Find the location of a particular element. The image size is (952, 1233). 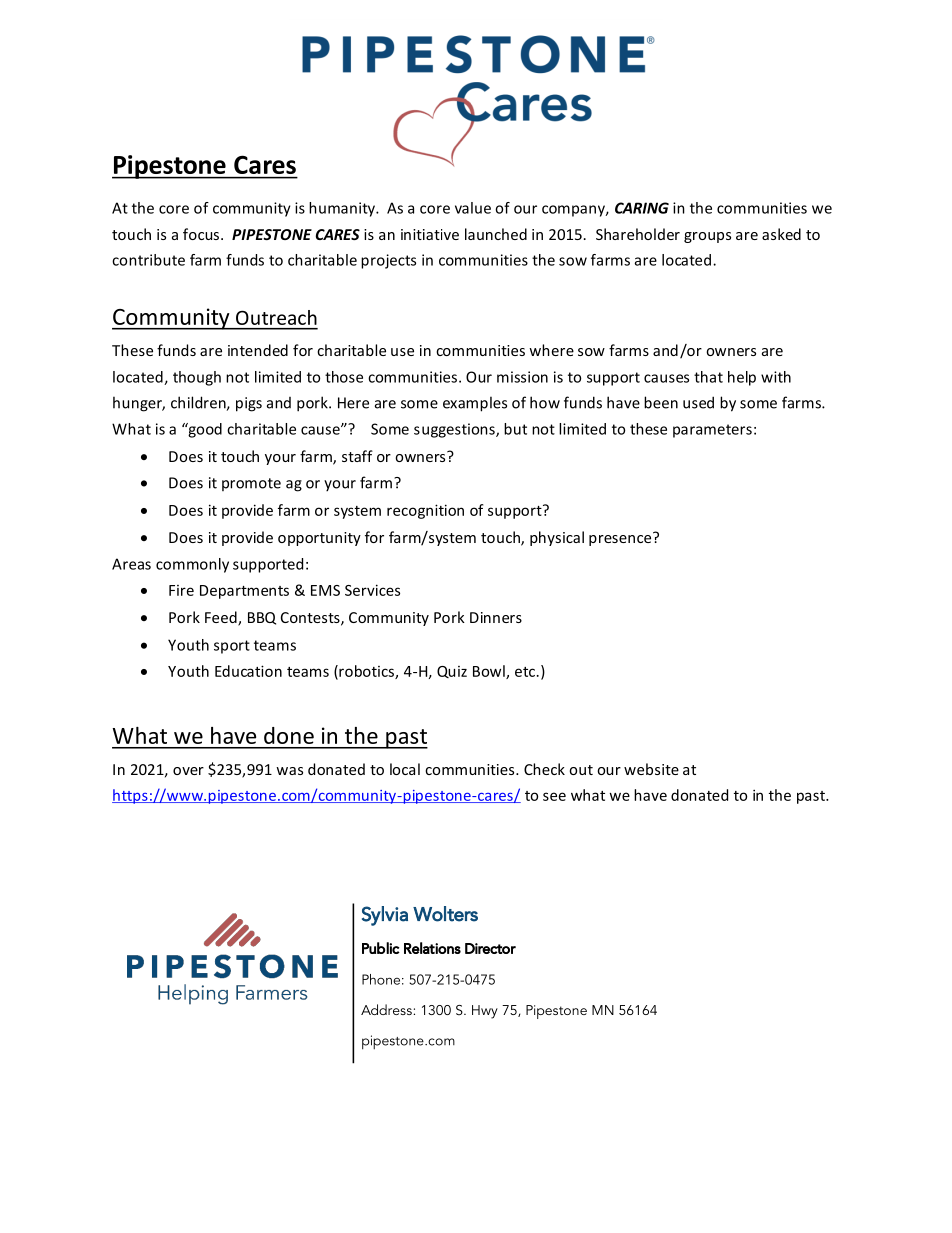

groups is located at coordinates (707, 237).
